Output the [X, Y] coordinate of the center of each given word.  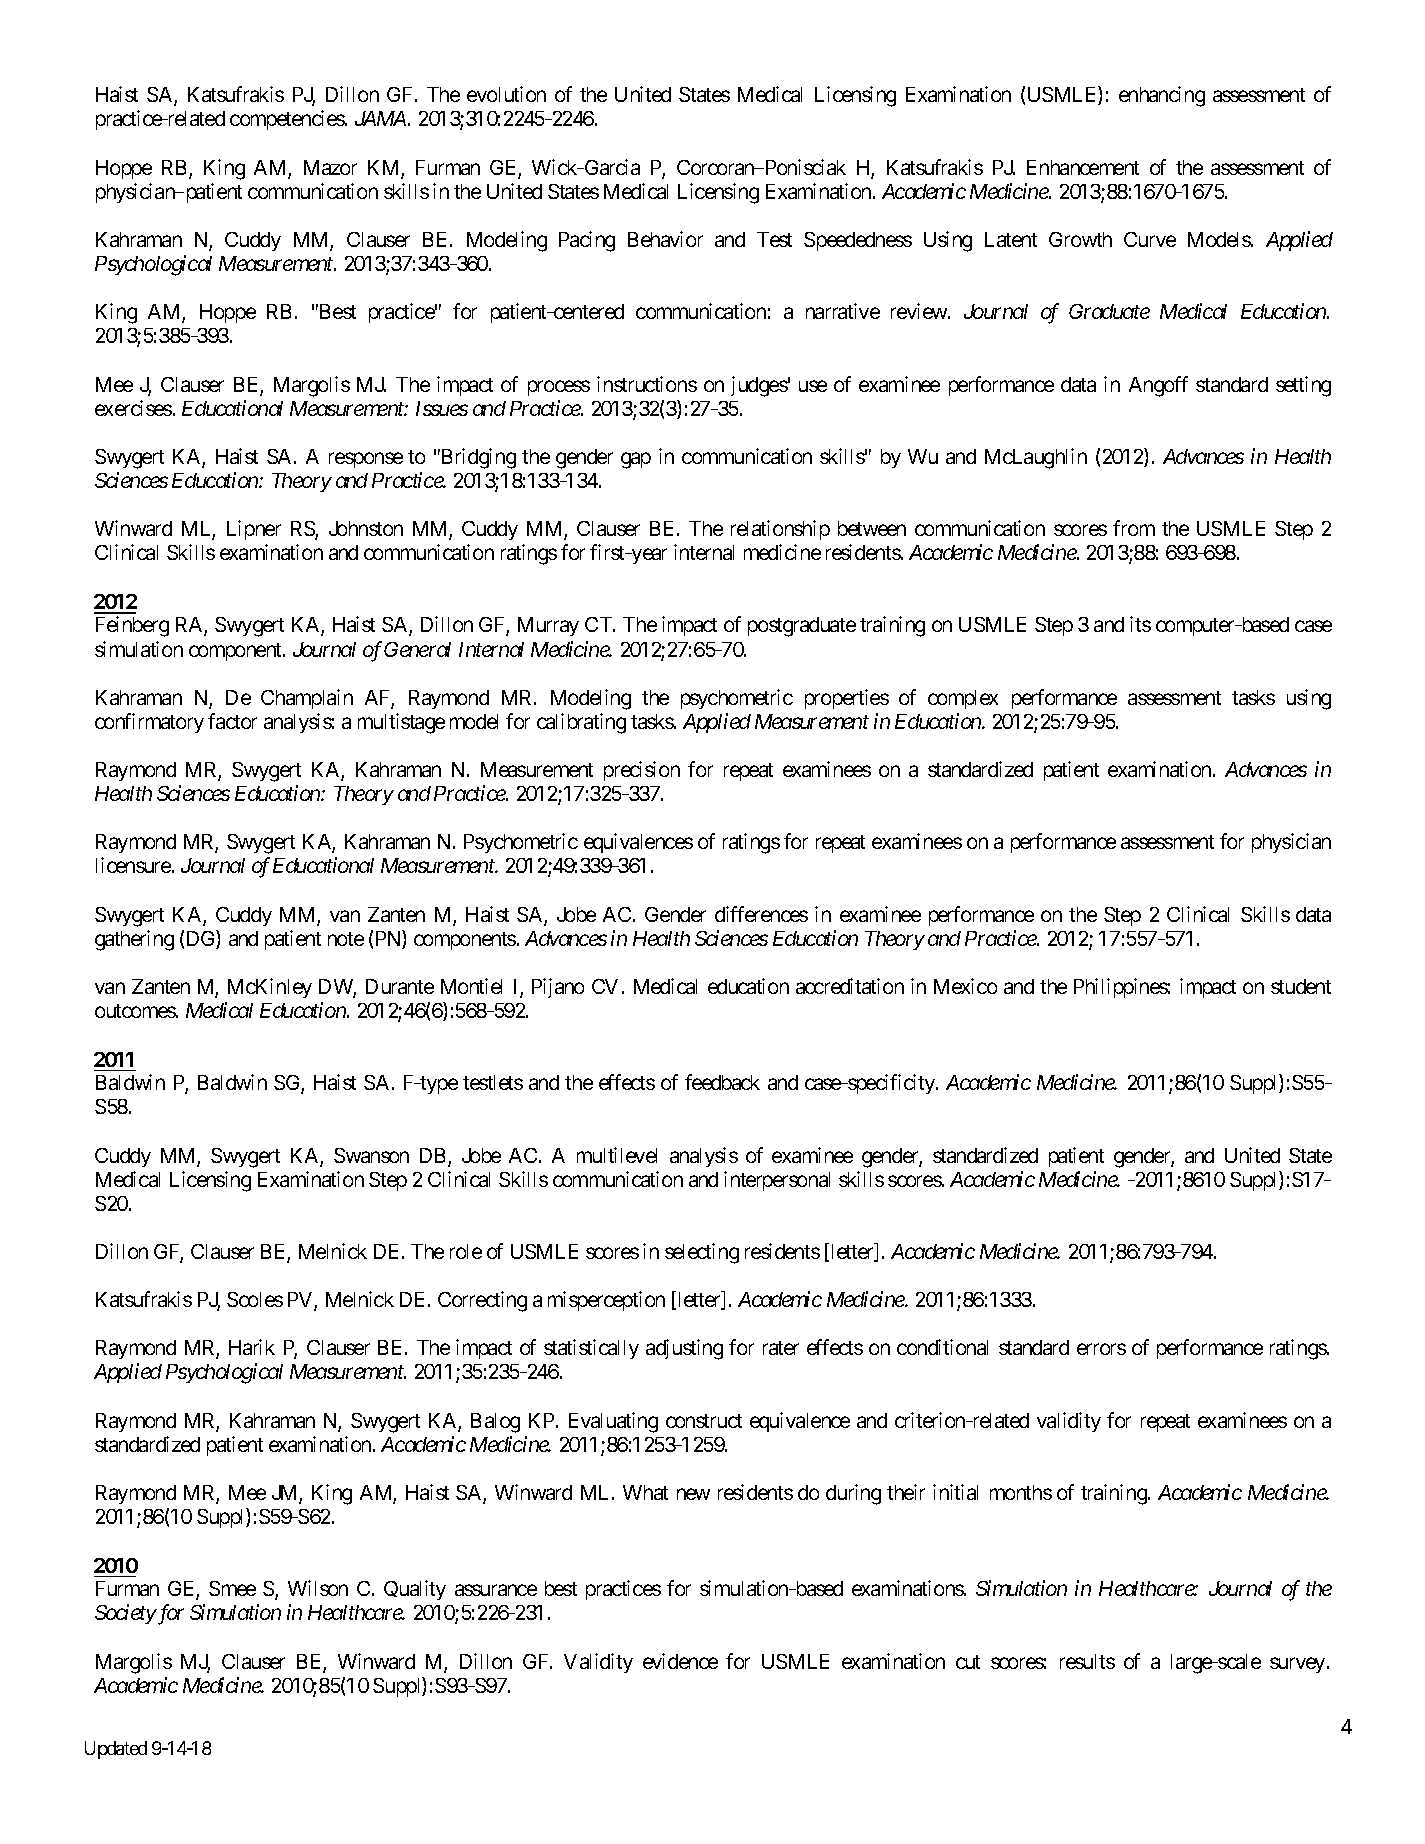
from [1134, 528]
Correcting [482, 1301]
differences [761, 914]
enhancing [1162, 96]
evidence [680, 1661]
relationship [780, 530]
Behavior [665, 239]
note [346, 939]
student [1301, 986]
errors [1101, 1349]
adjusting [684, 1349]
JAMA [380, 118]
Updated [116, 1750]
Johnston [366, 528]
